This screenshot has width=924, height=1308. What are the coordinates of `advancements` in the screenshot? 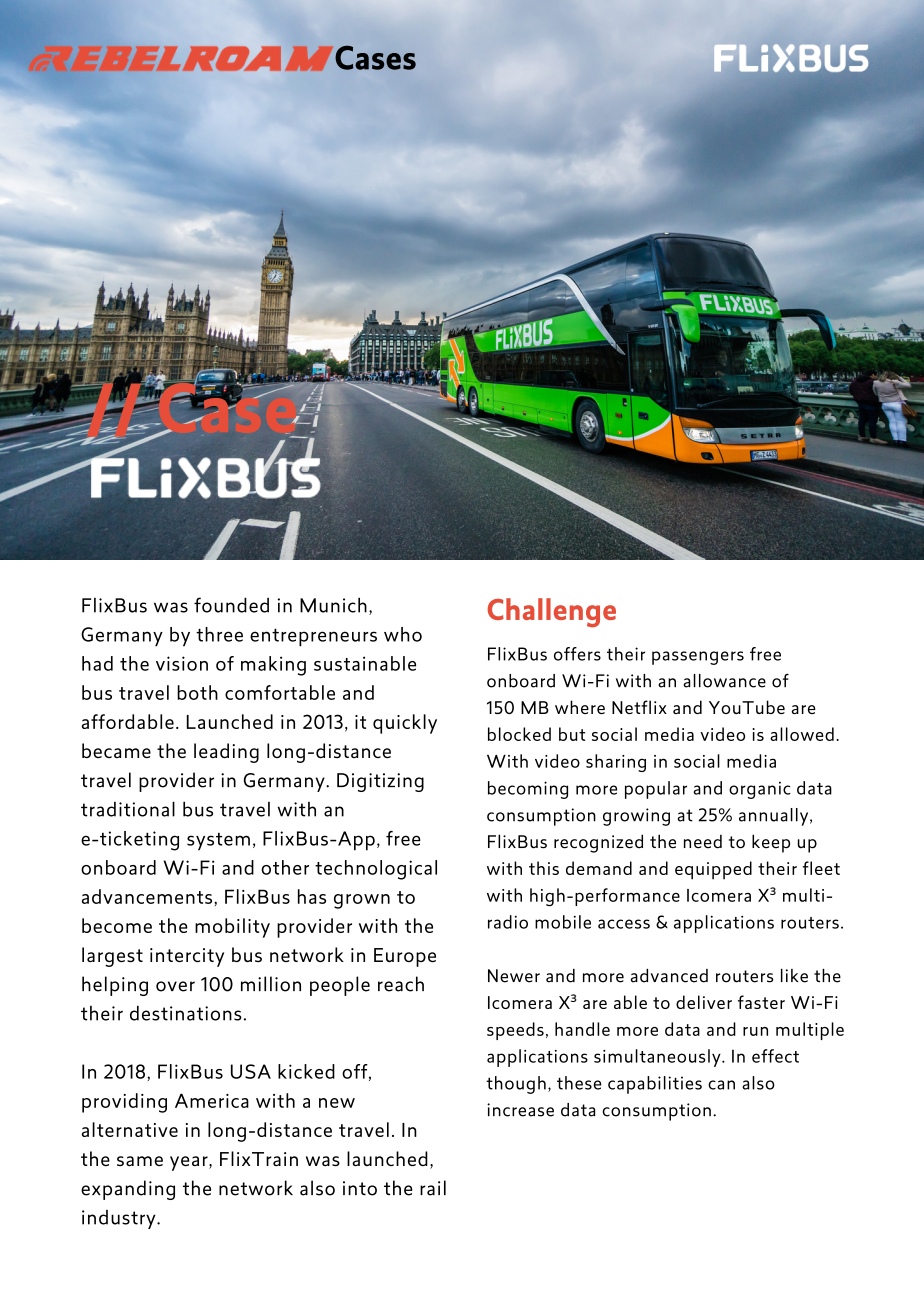 It's located at (148, 896).
